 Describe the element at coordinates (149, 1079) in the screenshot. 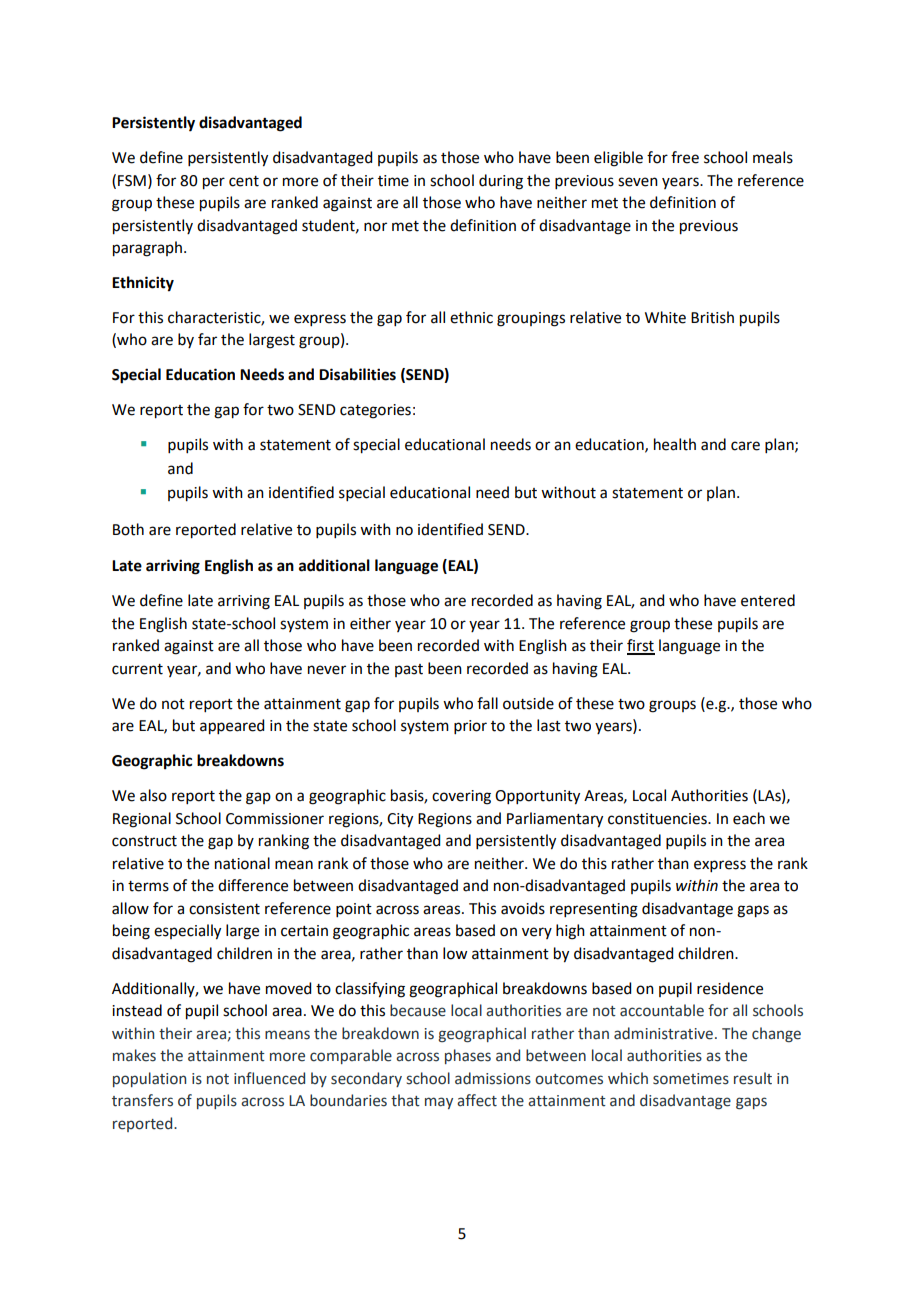

I see `population` at that location.
